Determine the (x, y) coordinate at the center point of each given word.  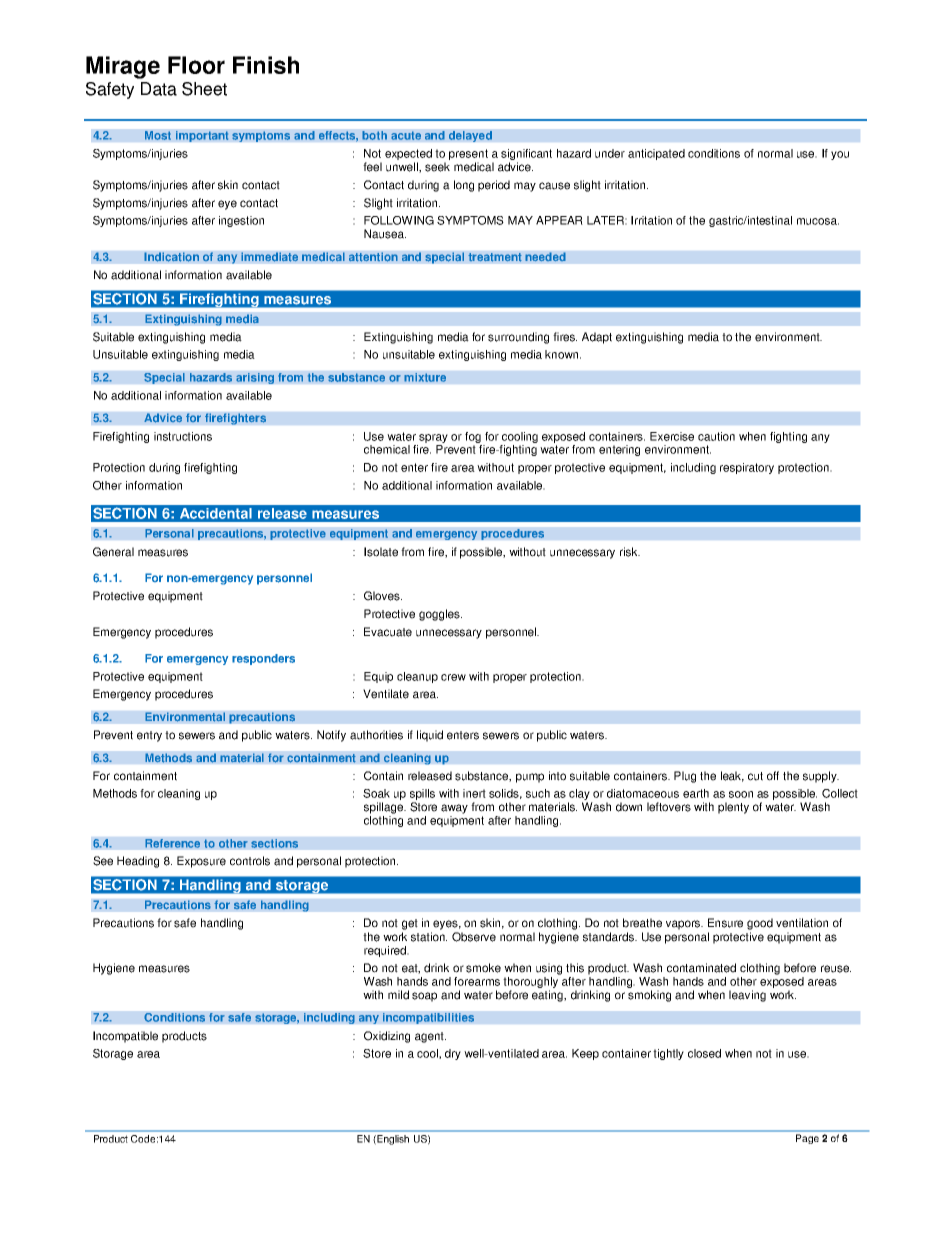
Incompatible (125, 1037)
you (840, 155)
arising (255, 378)
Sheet (204, 89)
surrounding (518, 338)
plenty (733, 808)
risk (630, 552)
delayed (470, 136)
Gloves (383, 596)
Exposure (201, 862)
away (454, 809)
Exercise (672, 436)
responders (263, 659)
